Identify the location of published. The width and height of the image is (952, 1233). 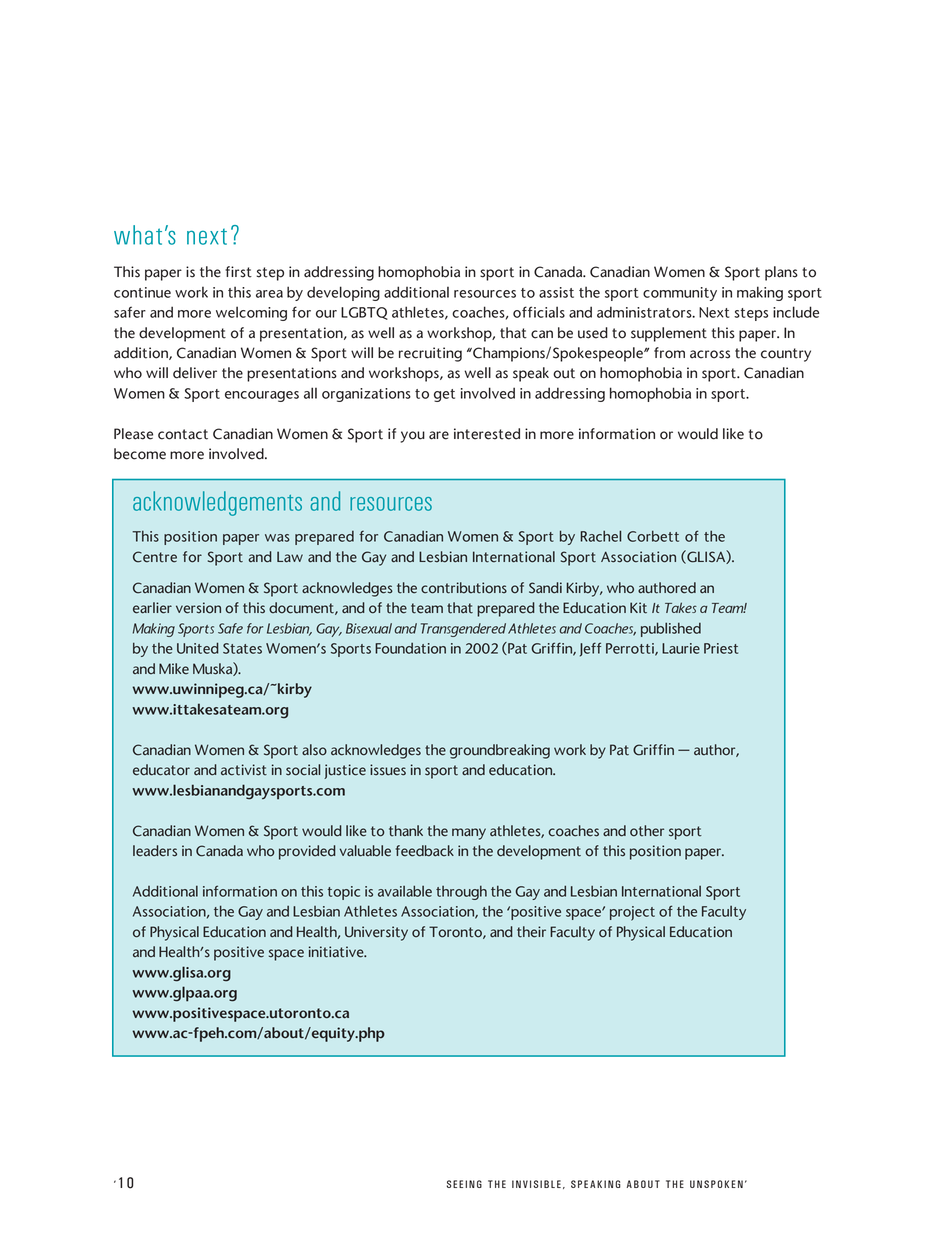
(671, 629).
